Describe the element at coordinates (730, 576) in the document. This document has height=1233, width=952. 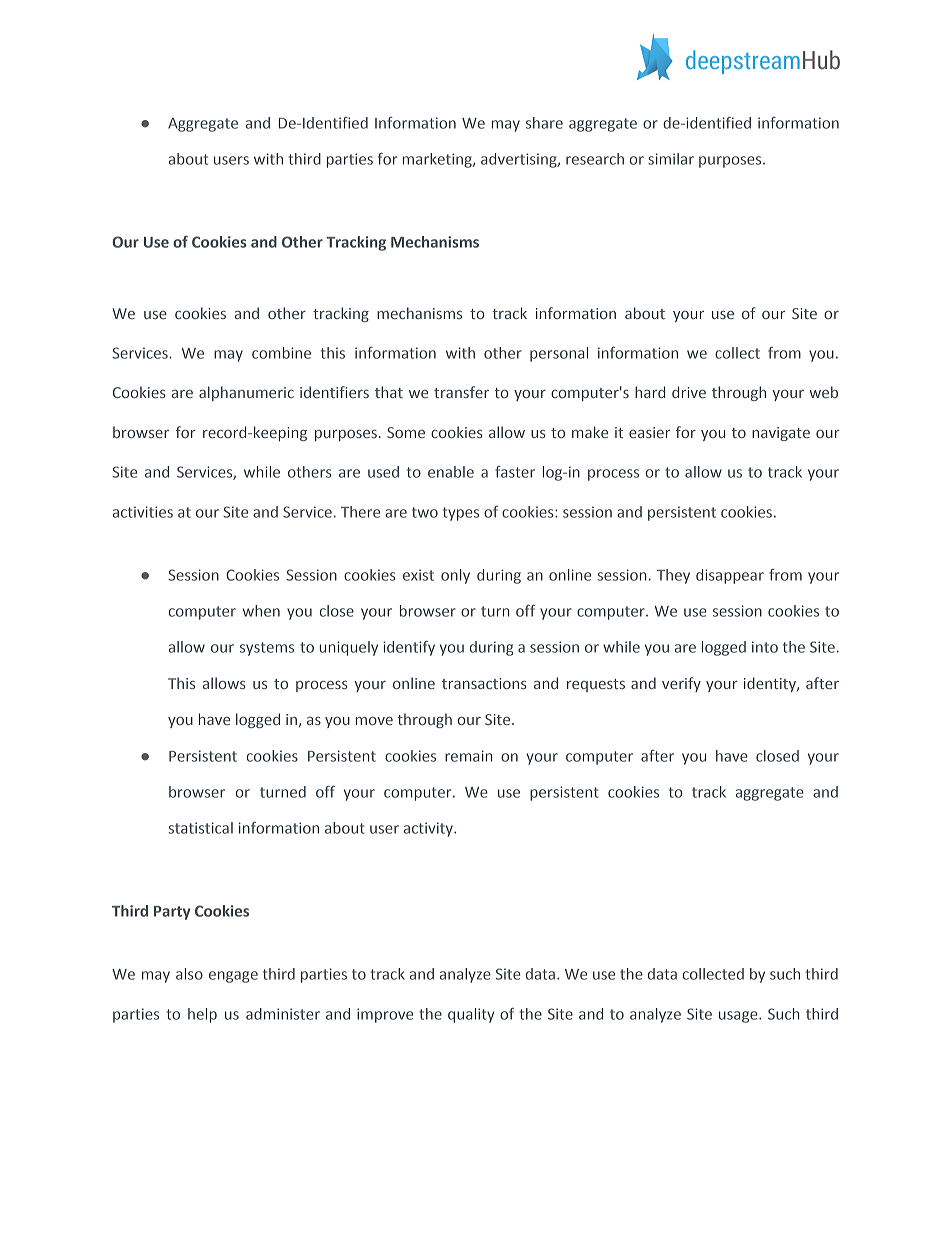
I see `disappear` at that location.
